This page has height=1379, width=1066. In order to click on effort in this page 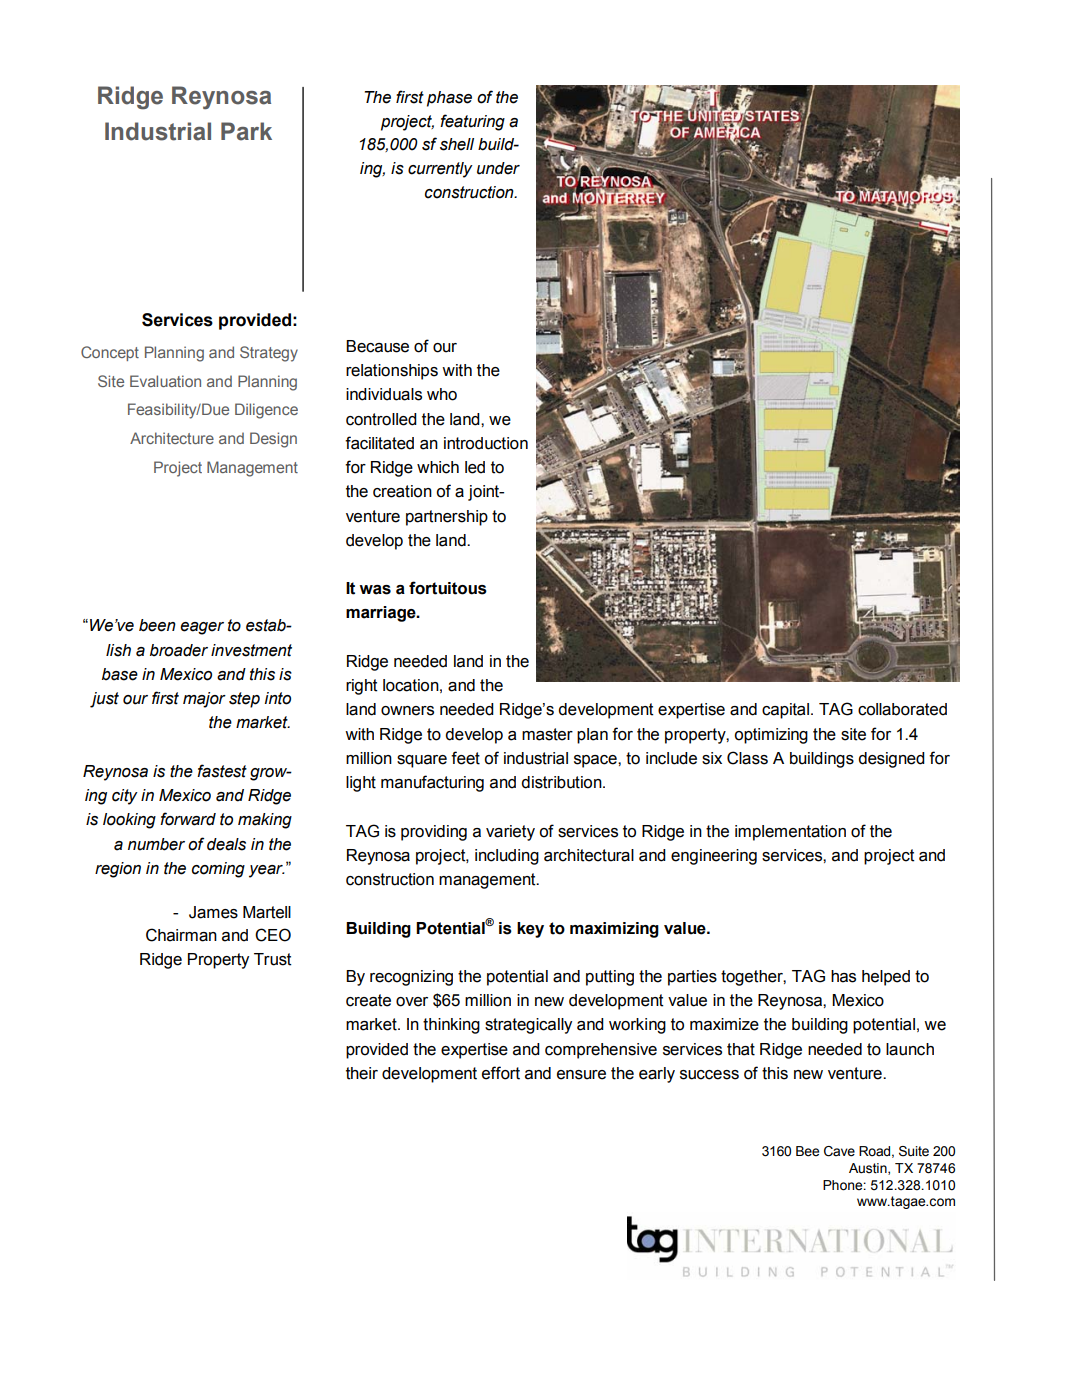, I will do `click(501, 1073)`.
